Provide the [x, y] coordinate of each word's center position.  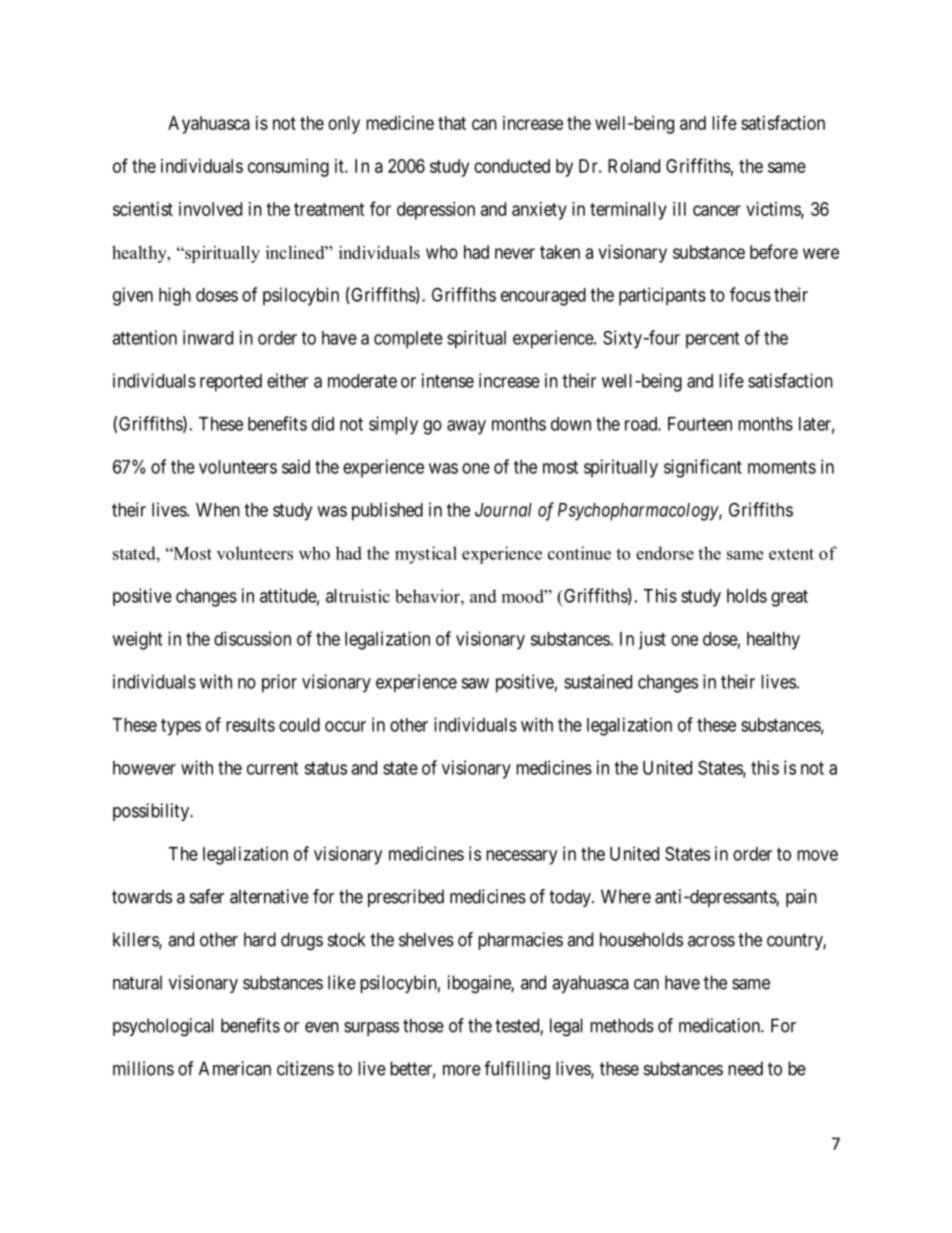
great [789, 598]
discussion [252, 638]
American [235, 1068]
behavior [428, 596]
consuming [288, 168]
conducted [512, 166]
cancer [717, 210]
